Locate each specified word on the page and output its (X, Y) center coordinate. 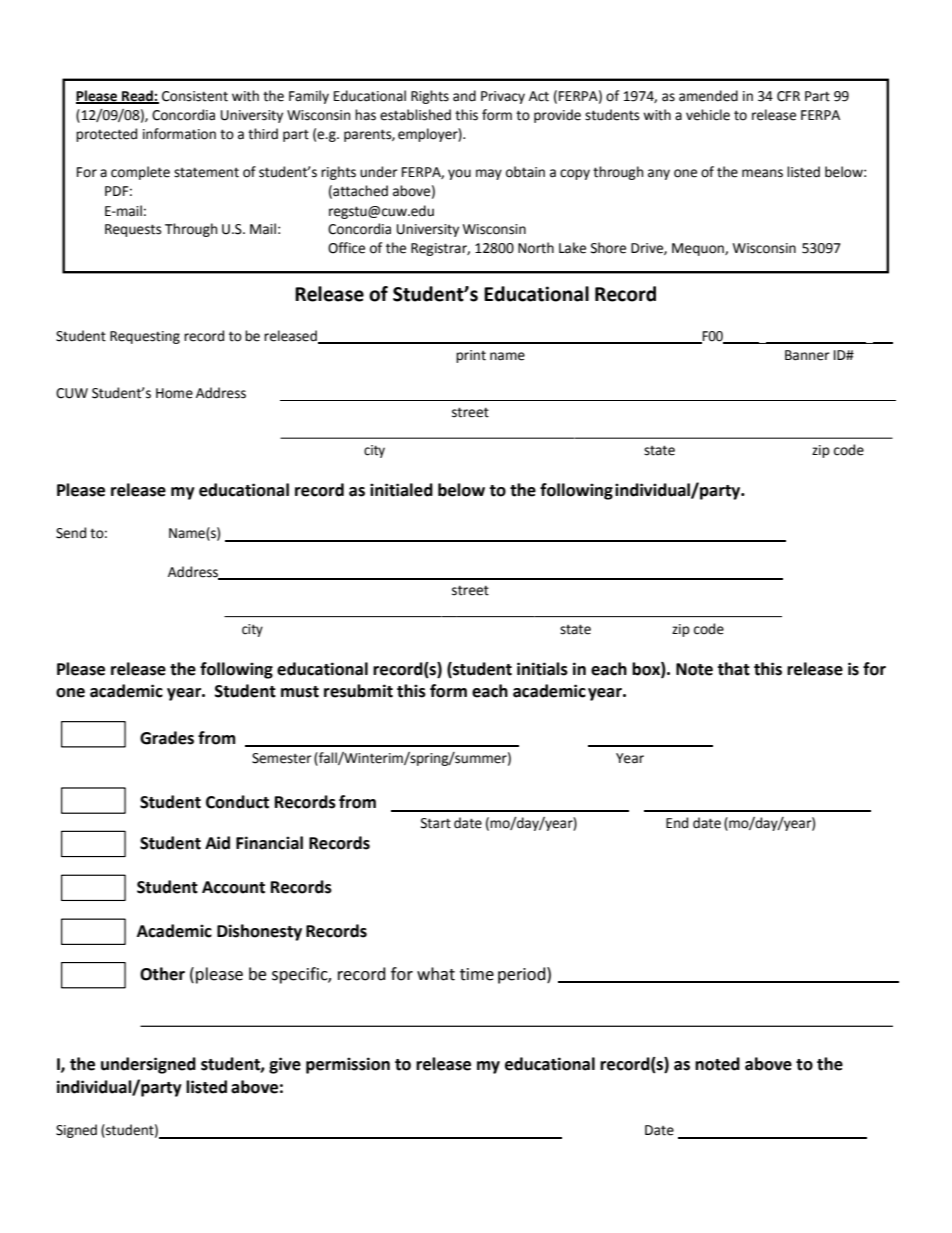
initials (542, 669)
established (415, 115)
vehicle (708, 115)
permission (348, 1065)
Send (71, 533)
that (733, 669)
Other (162, 974)
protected (106, 135)
